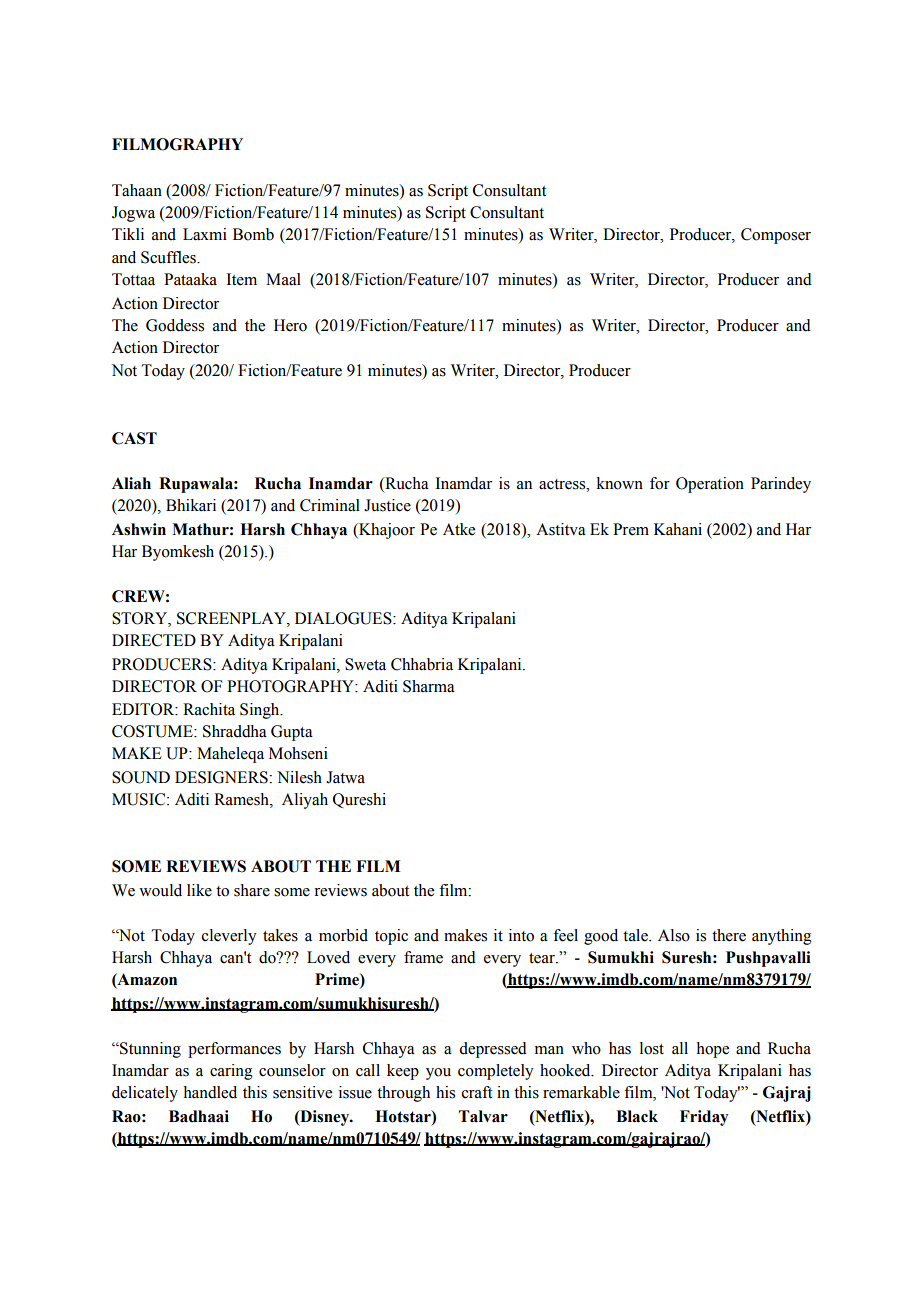 The image size is (924, 1308). Describe the element at coordinates (134, 438) in the document. I see `CAST` at that location.
